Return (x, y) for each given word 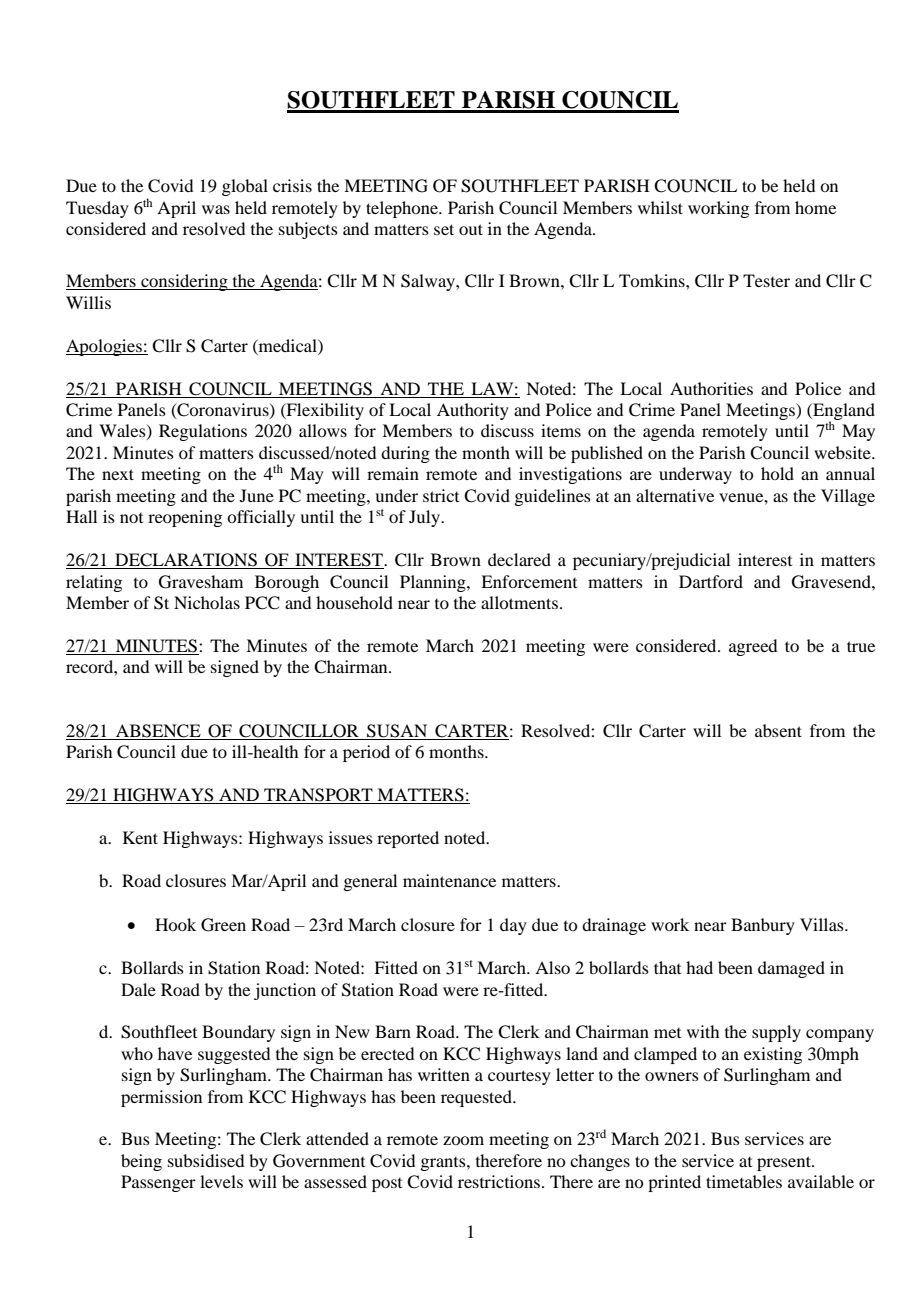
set (444, 229)
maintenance (449, 880)
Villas (823, 924)
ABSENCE (158, 731)
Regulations (203, 432)
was (216, 209)
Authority (473, 411)
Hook (175, 924)
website (843, 452)
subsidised (206, 1160)
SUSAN (397, 731)
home (815, 207)
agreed (753, 647)
